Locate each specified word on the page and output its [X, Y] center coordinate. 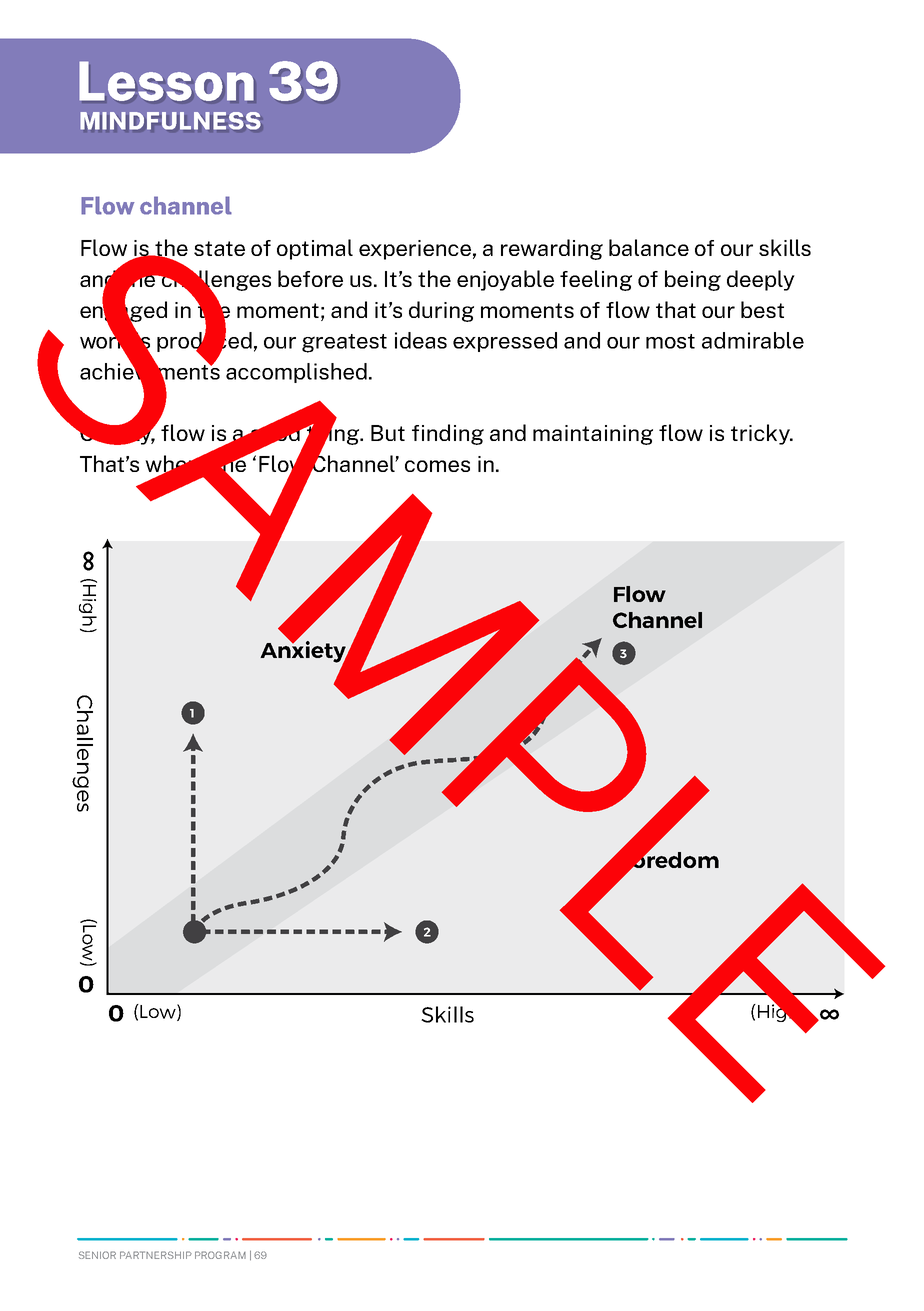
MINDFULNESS [171, 121]
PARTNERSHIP [156, 1255]
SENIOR [97, 1255]
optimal [315, 249]
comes [437, 466]
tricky [761, 434]
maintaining [593, 435]
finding [448, 434]
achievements [150, 371]
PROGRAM [220, 1255]
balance [649, 247]
